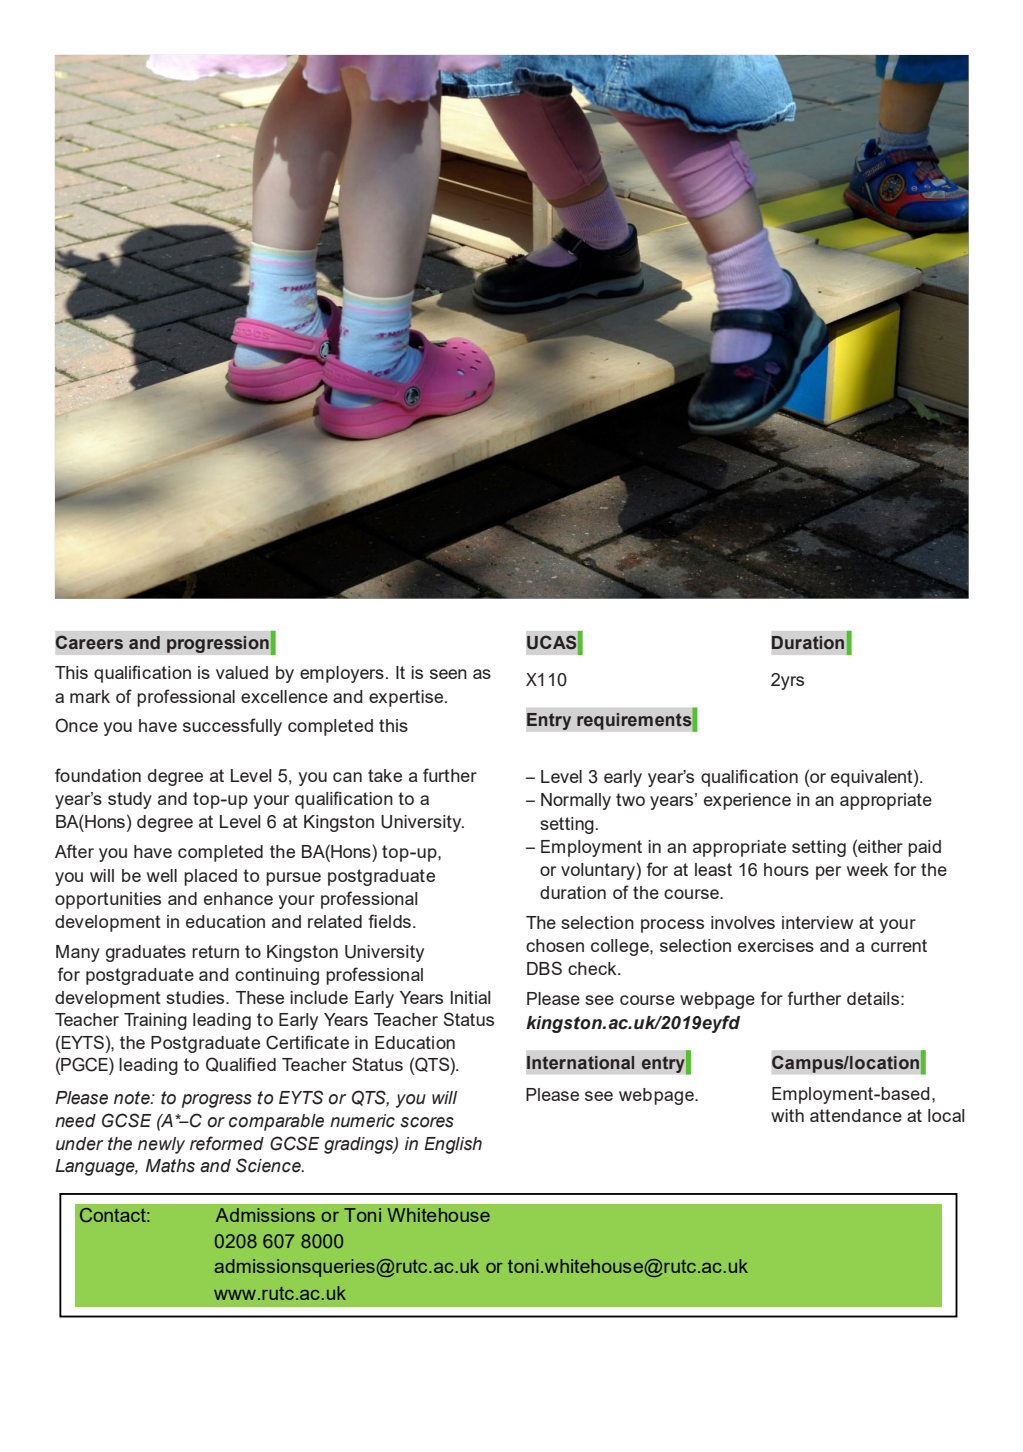 This screenshot has width=1023, height=1452. I want to click on seen, so click(448, 674).
